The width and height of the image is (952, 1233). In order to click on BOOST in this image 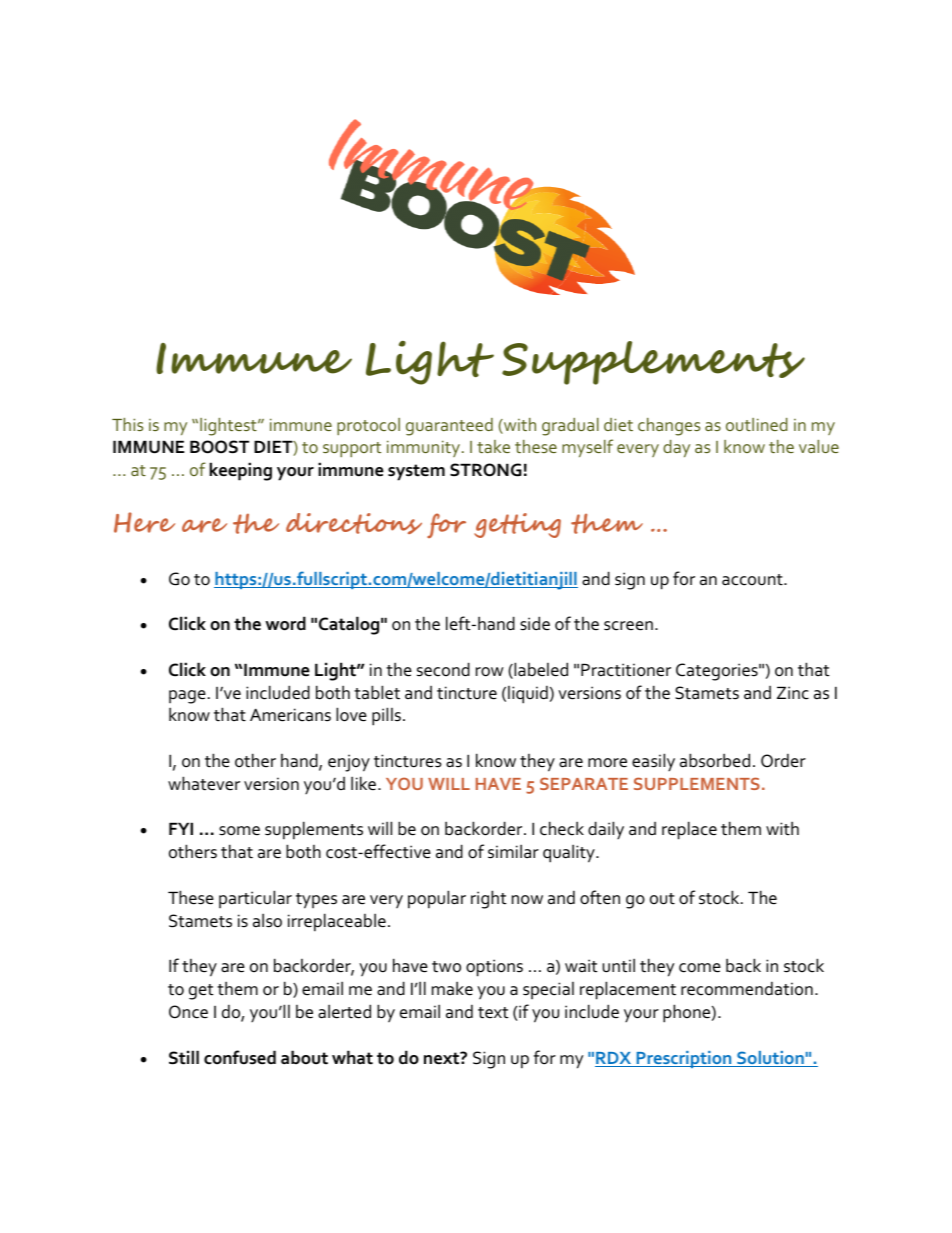, I will do `click(219, 447)`.
